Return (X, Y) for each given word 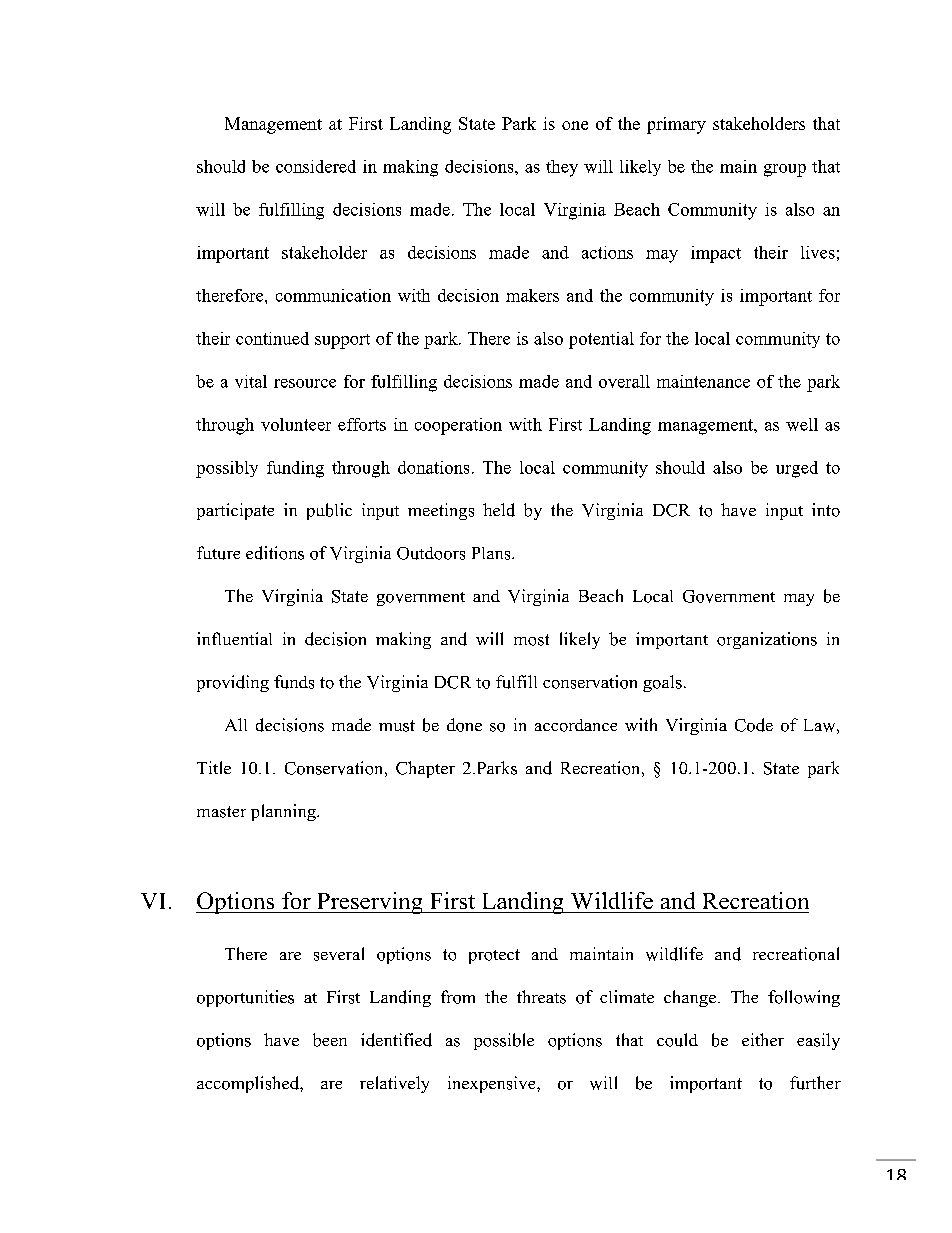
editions (275, 553)
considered (316, 166)
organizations (767, 640)
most (531, 640)
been (330, 1040)
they (562, 168)
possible (504, 1041)
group (785, 170)
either (763, 1039)
